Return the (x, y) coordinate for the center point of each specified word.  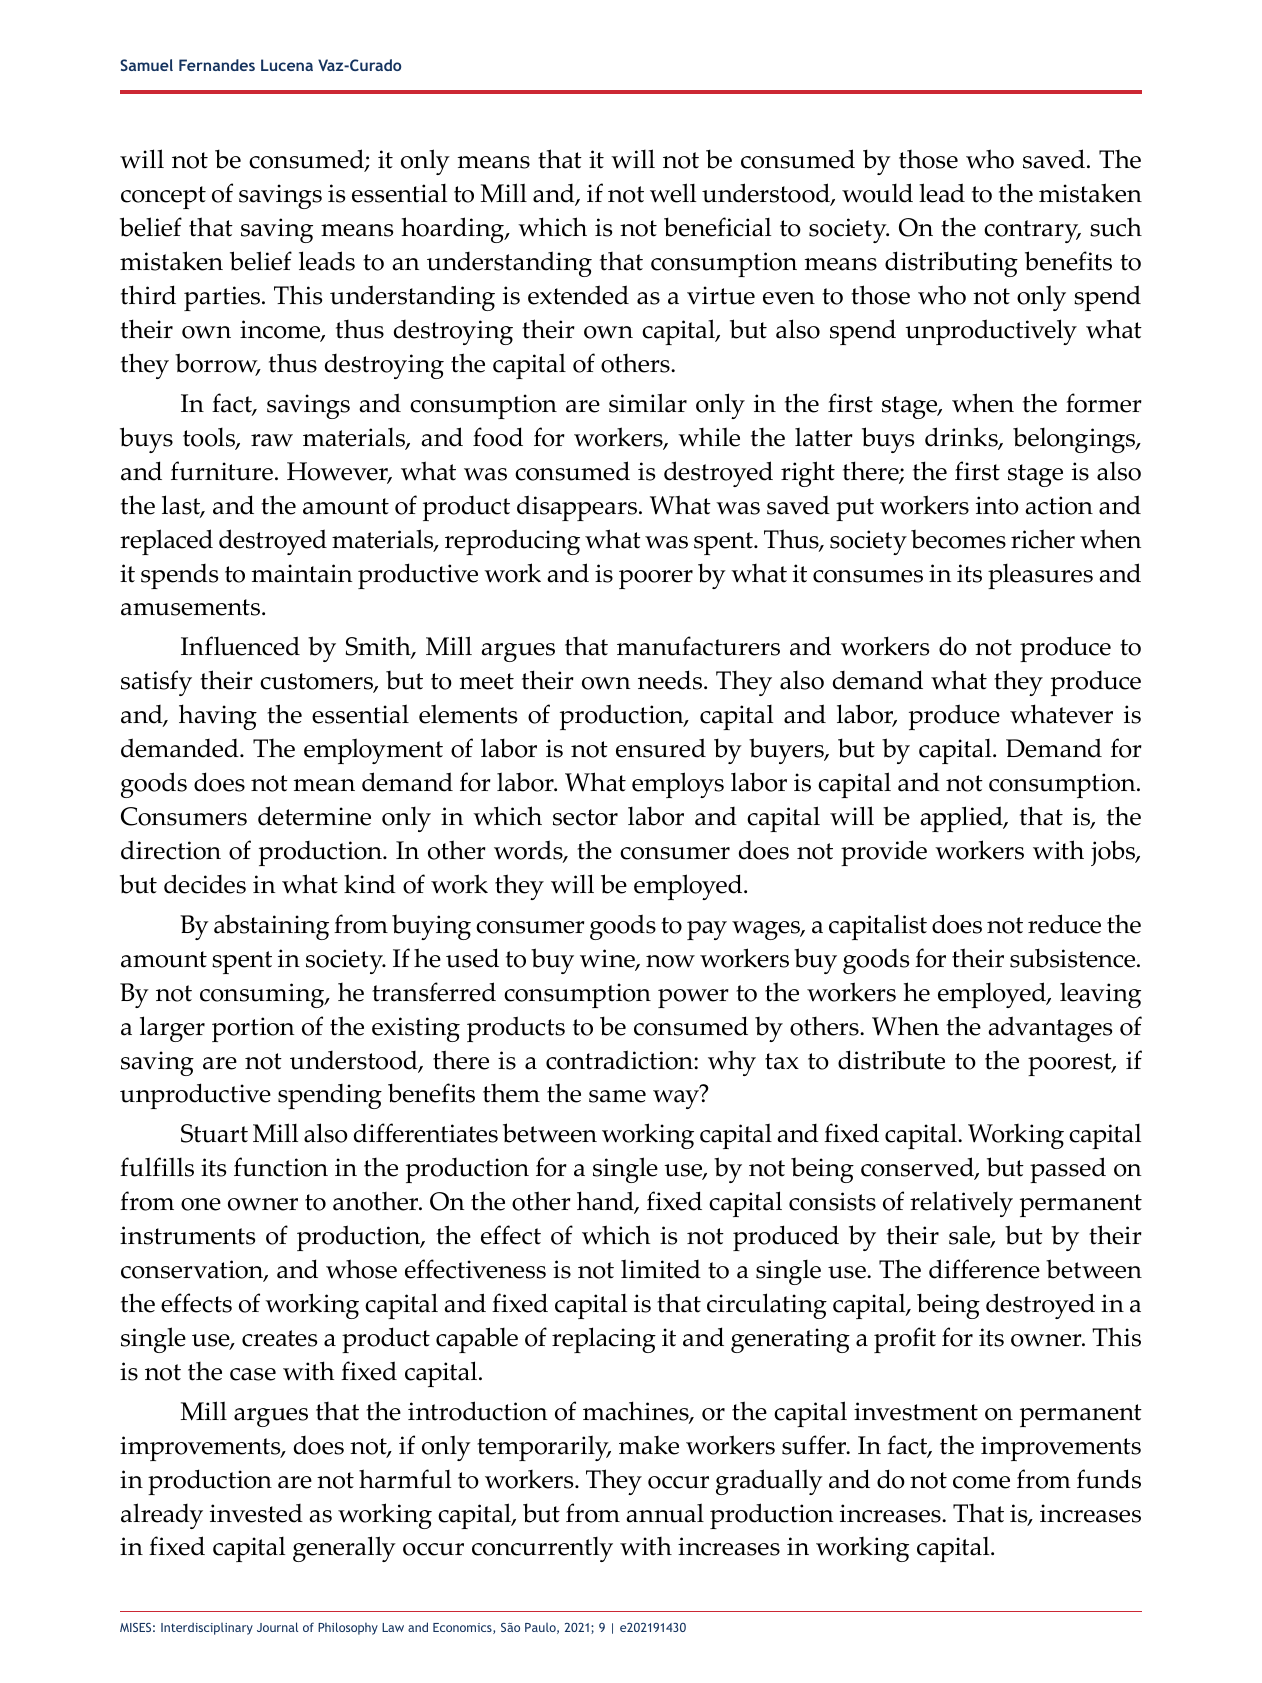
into (997, 505)
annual (665, 1513)
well (673, 193)
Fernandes (217, 65)
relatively (961, 1204)
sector (585, 817)
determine (314, 816)
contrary (1032, 231)
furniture (223, 471)
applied (962, 819)
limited (661, 1269)
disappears (577, 508)
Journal (277, 1627)
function (281, 1167)
